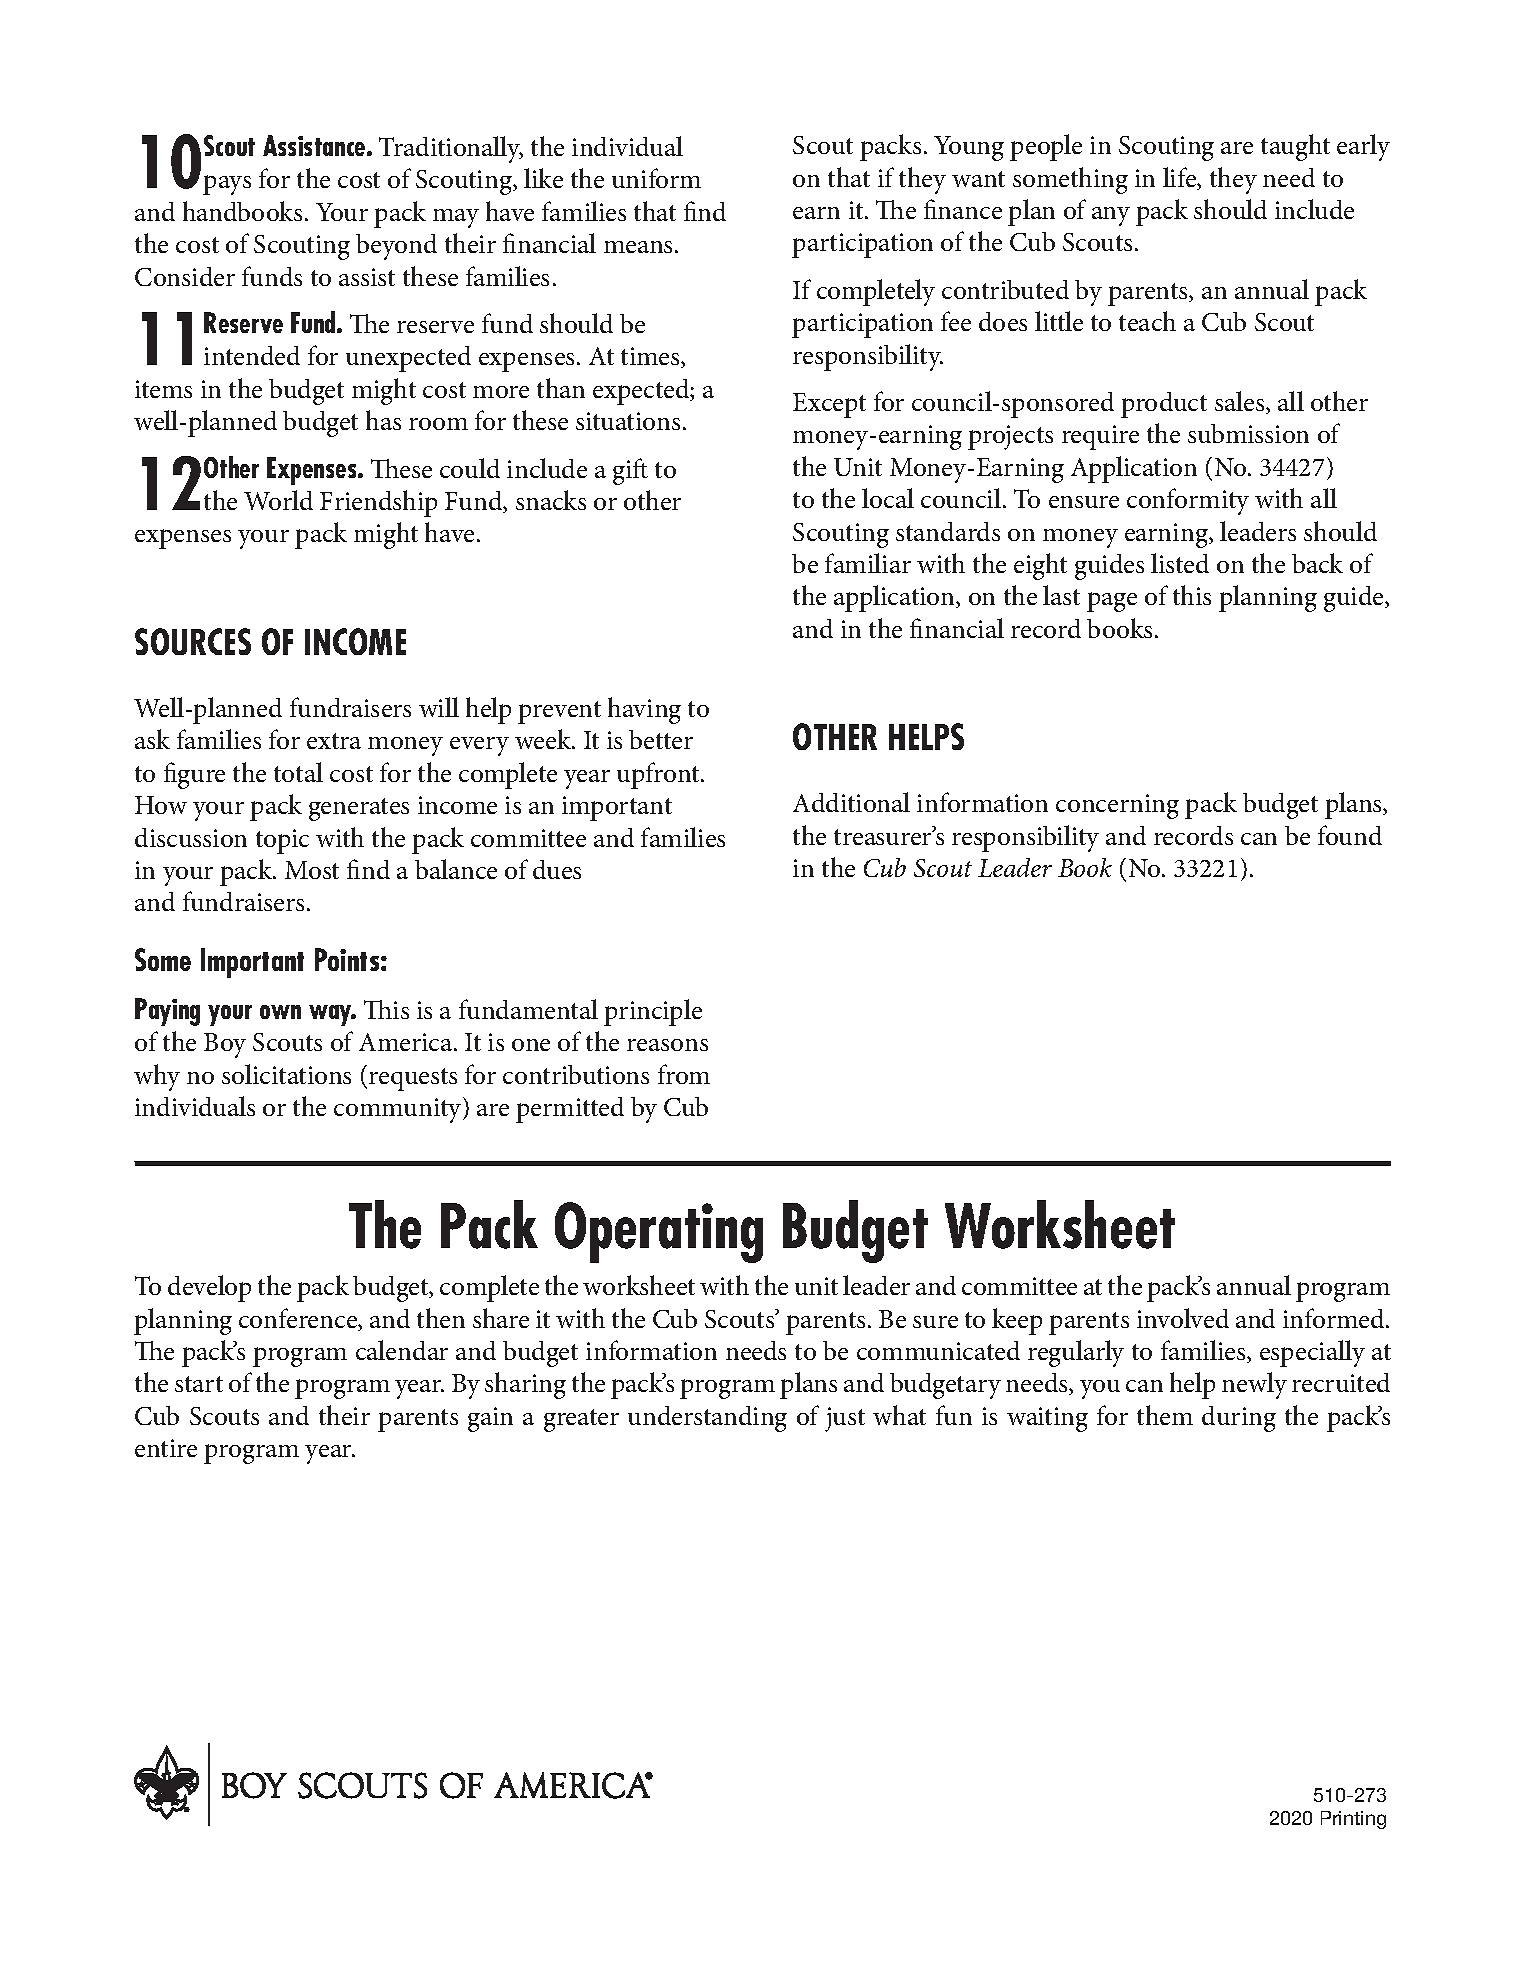  Describe the element at coordinates (659, 1232) in the screenshot. I see `Operating` at that location.
